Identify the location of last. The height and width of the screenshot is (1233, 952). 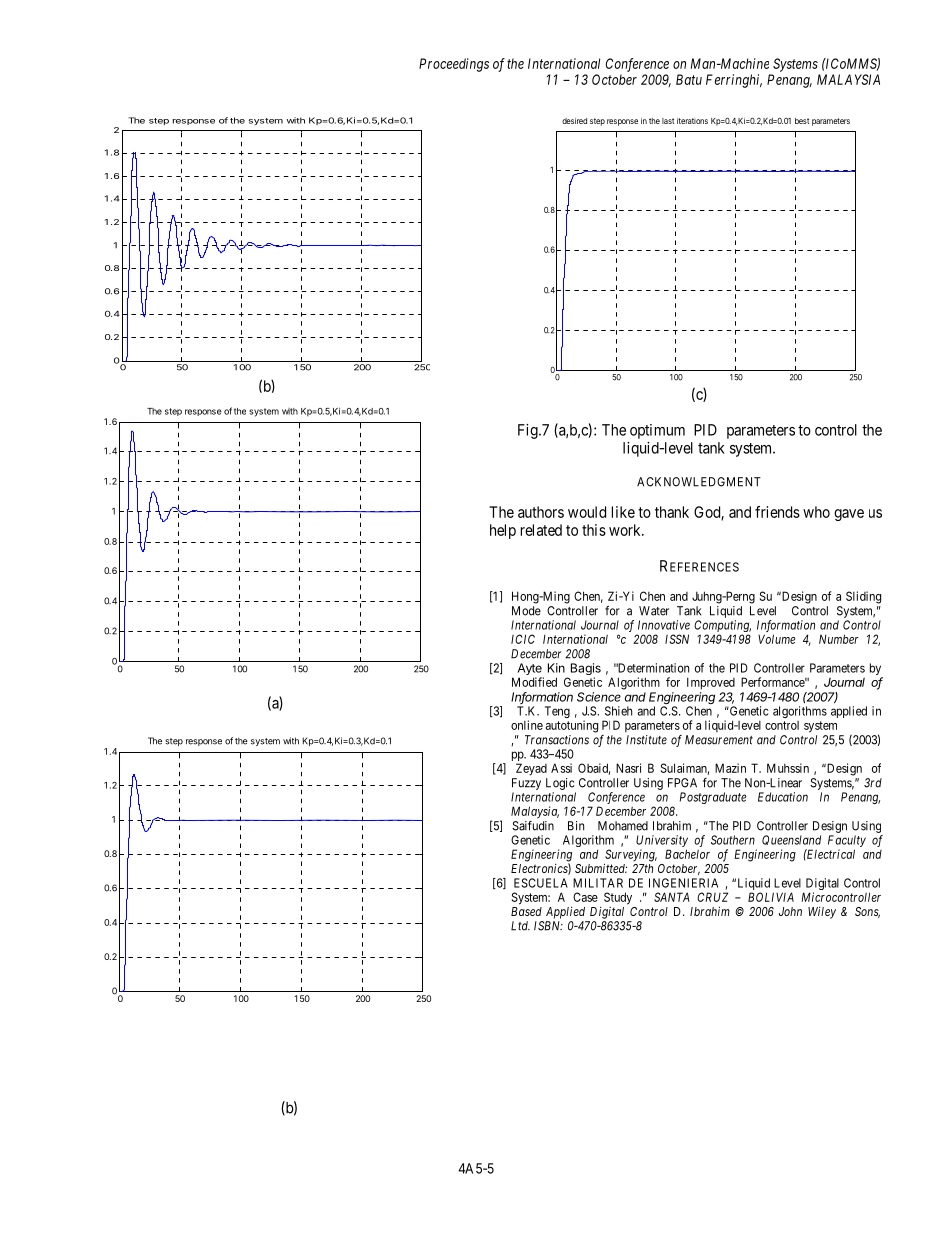
(668, 121).
